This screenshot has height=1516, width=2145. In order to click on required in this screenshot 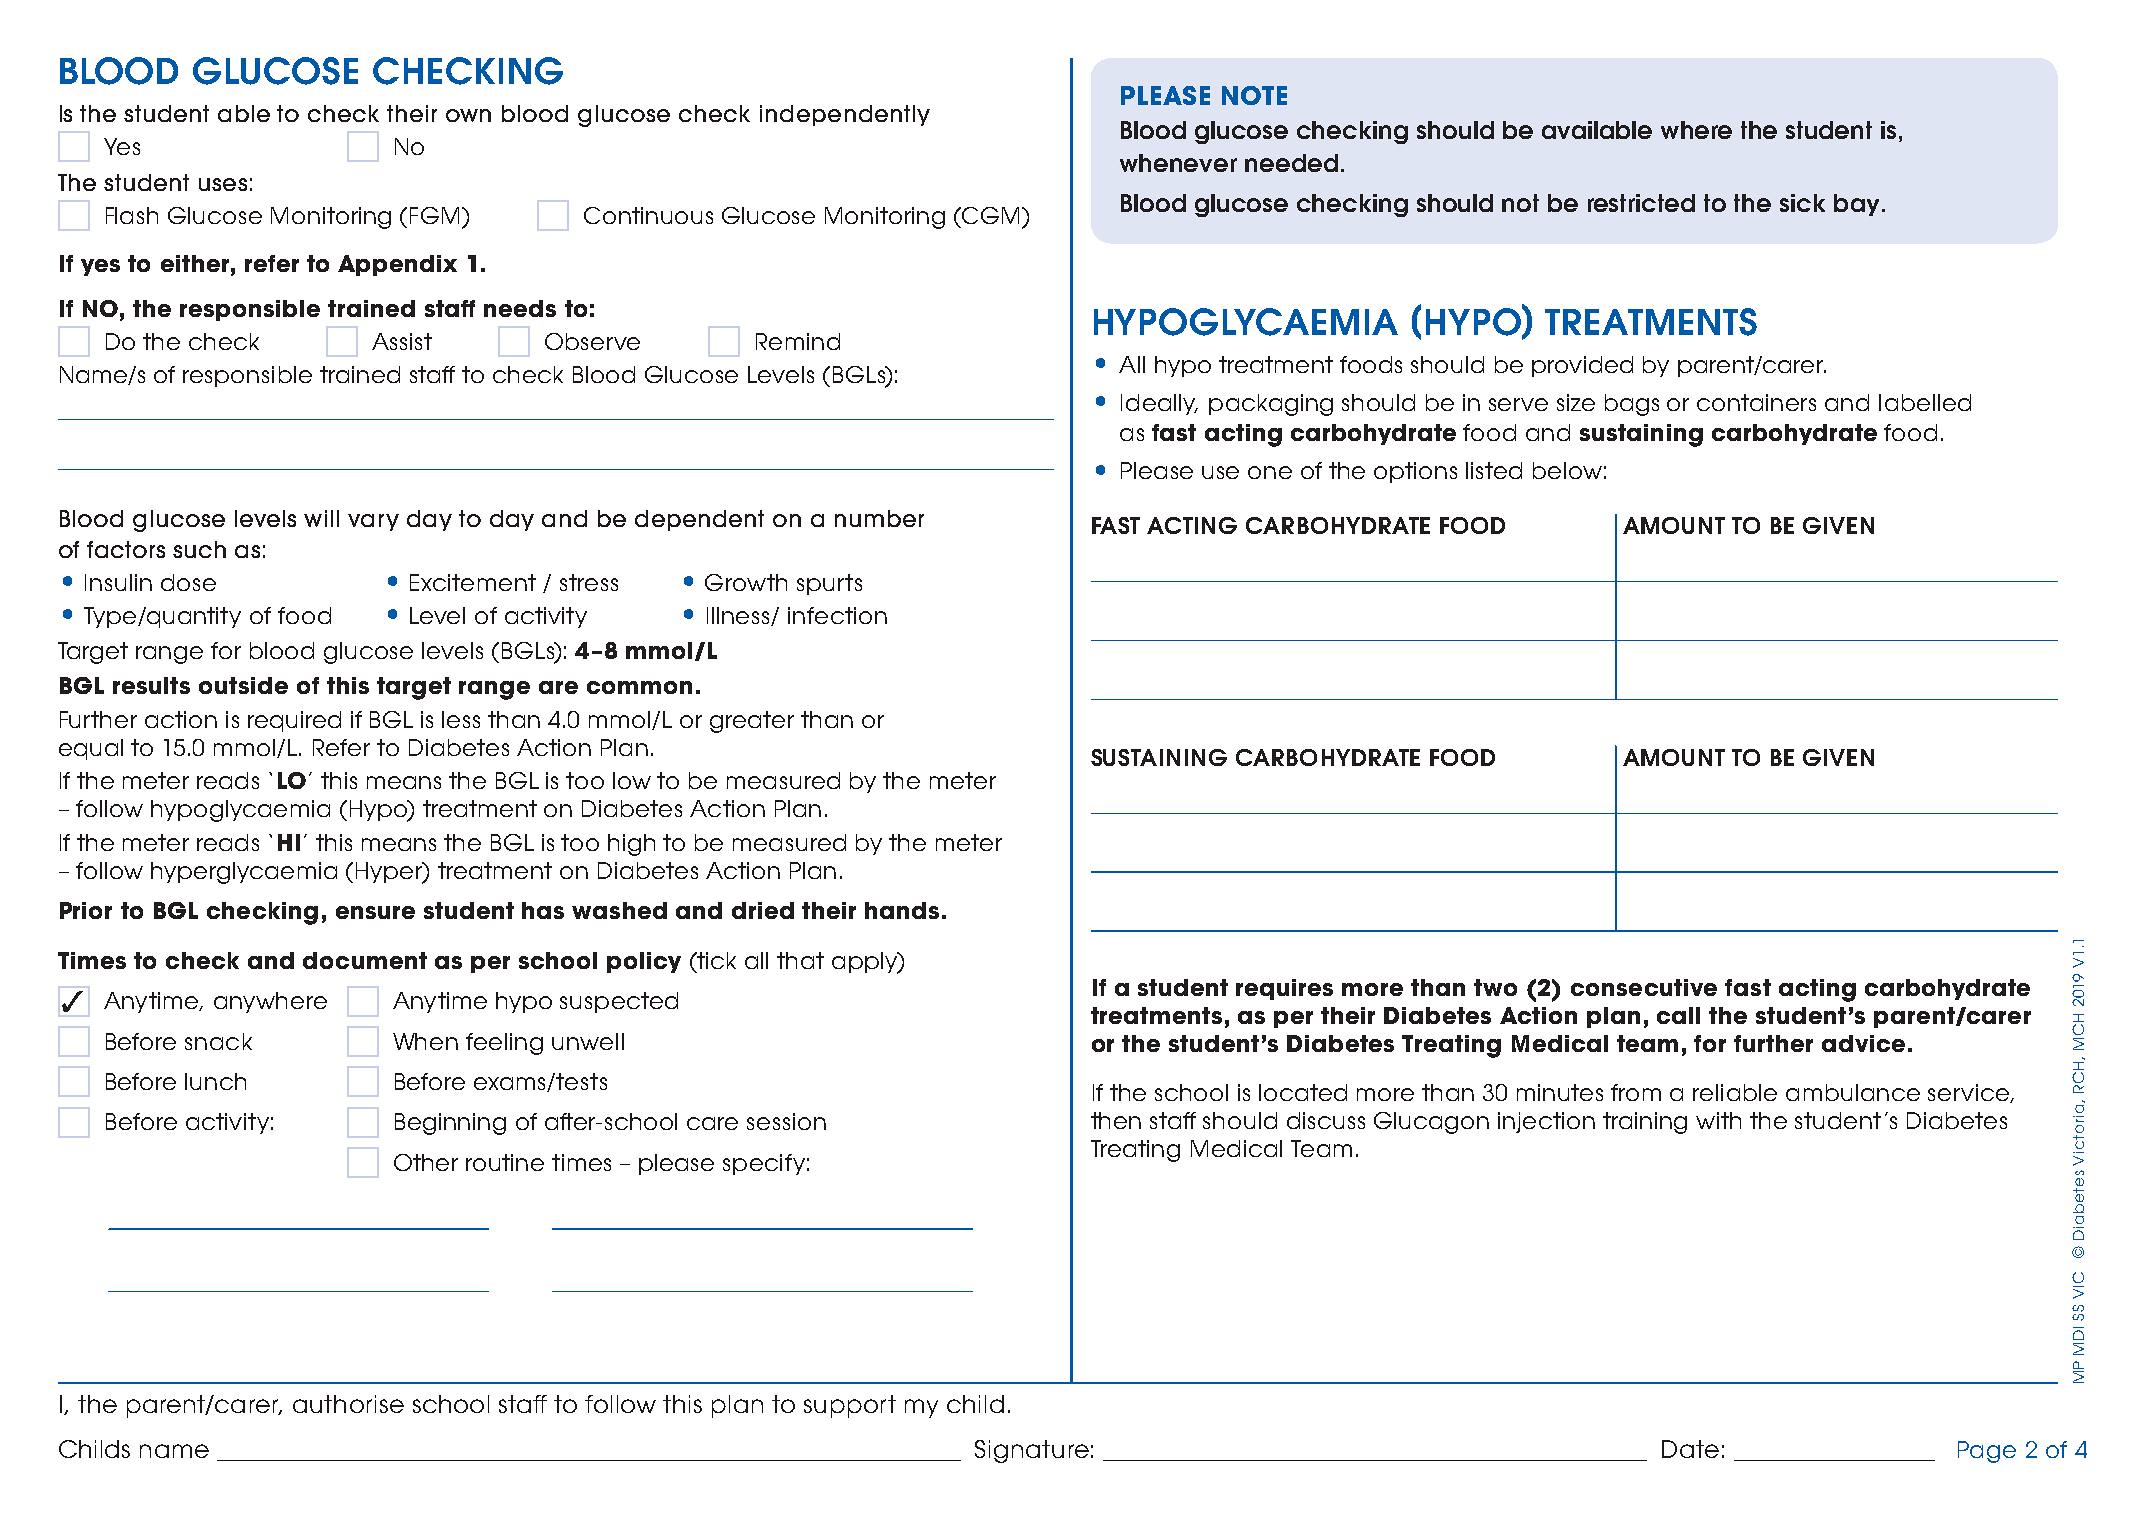, I will do `click(294, 721)`.
